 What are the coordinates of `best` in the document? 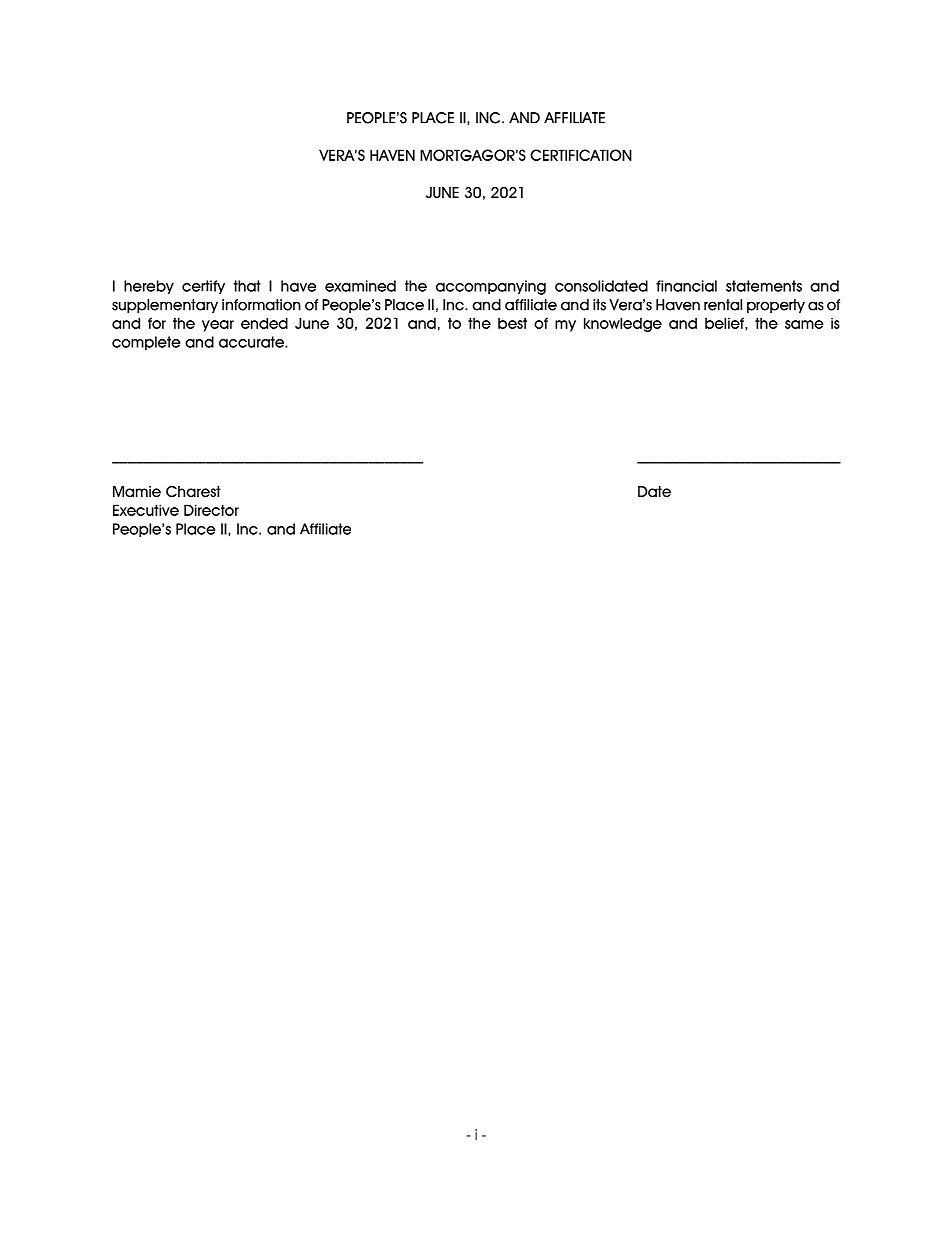 It's located at (512, 323).
